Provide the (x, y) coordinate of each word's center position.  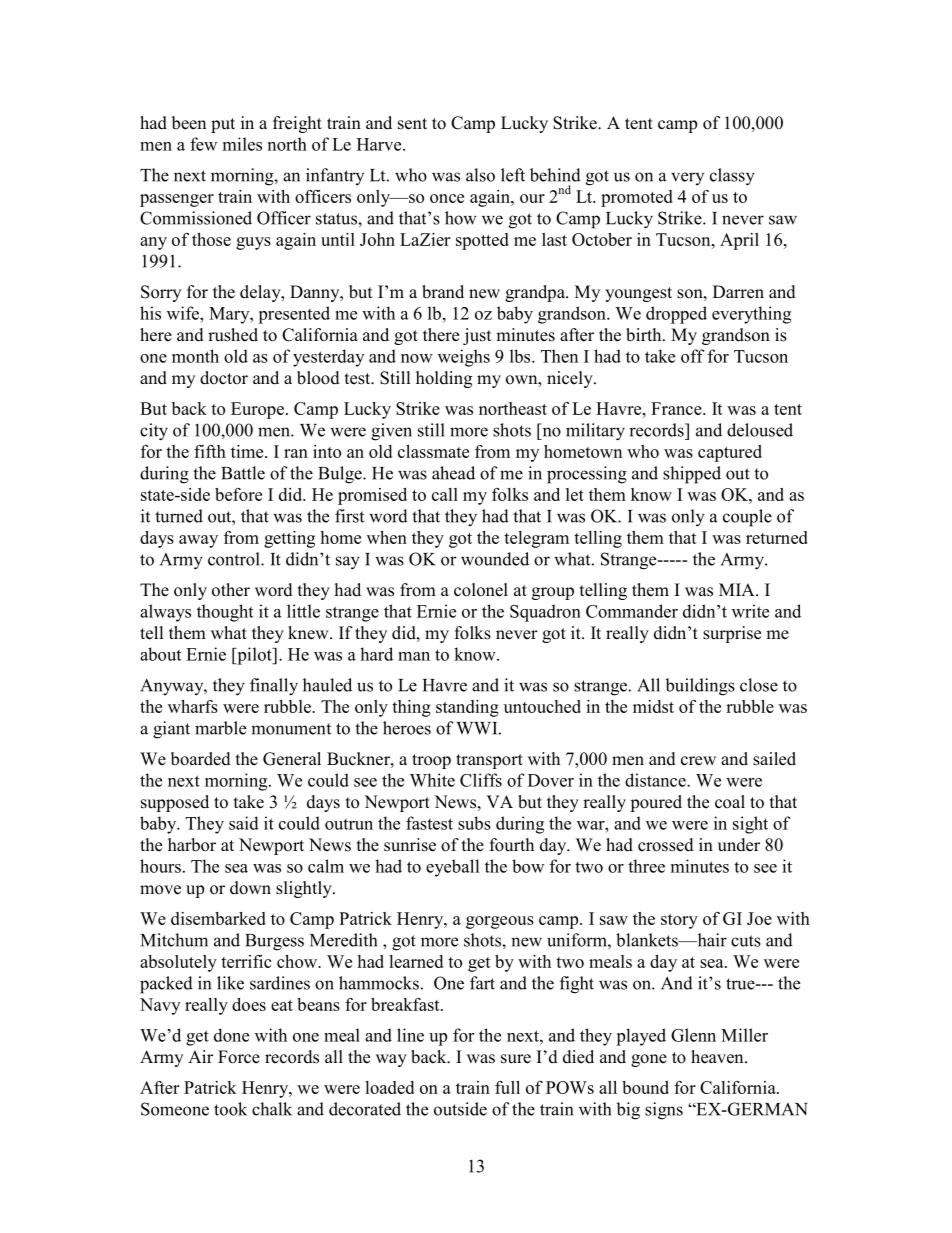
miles (242, 144)
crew (698, 761)
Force (239, 1057)
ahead (453, 473)
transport (489, 761)
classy (732, 177)
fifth (210, 451)
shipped (692, 475)
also (480, 175)
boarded (201, 759)
